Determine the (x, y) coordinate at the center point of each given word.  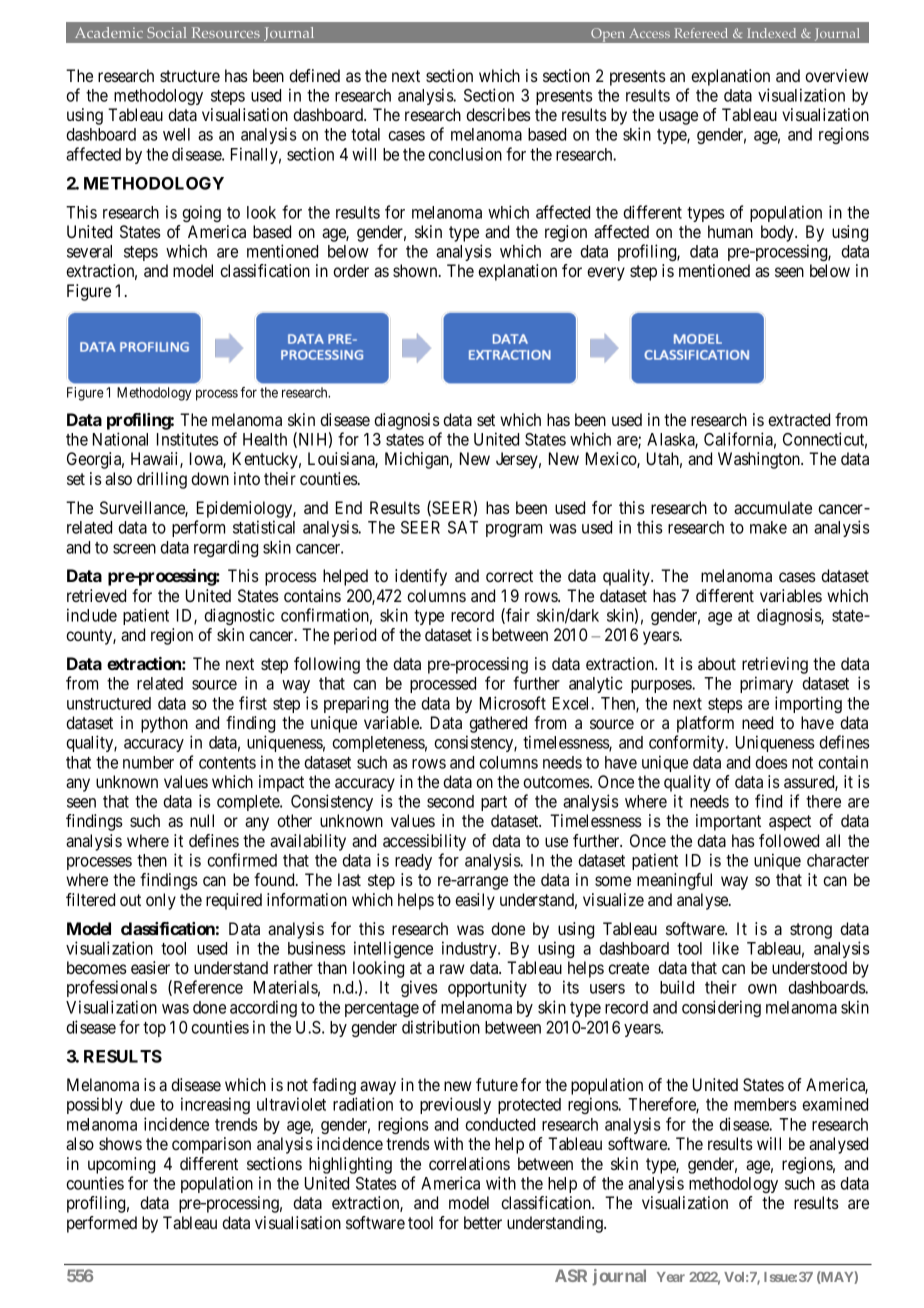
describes (498, 114)
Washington (760, 460)
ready (413, 862)
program (514, 530)
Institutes (188, 439)
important (728, 822)
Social (166, 32)
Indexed (771, 33)
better (483, 1222)
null (202, 820)
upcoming (121, 1165)
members (765, 1104)
